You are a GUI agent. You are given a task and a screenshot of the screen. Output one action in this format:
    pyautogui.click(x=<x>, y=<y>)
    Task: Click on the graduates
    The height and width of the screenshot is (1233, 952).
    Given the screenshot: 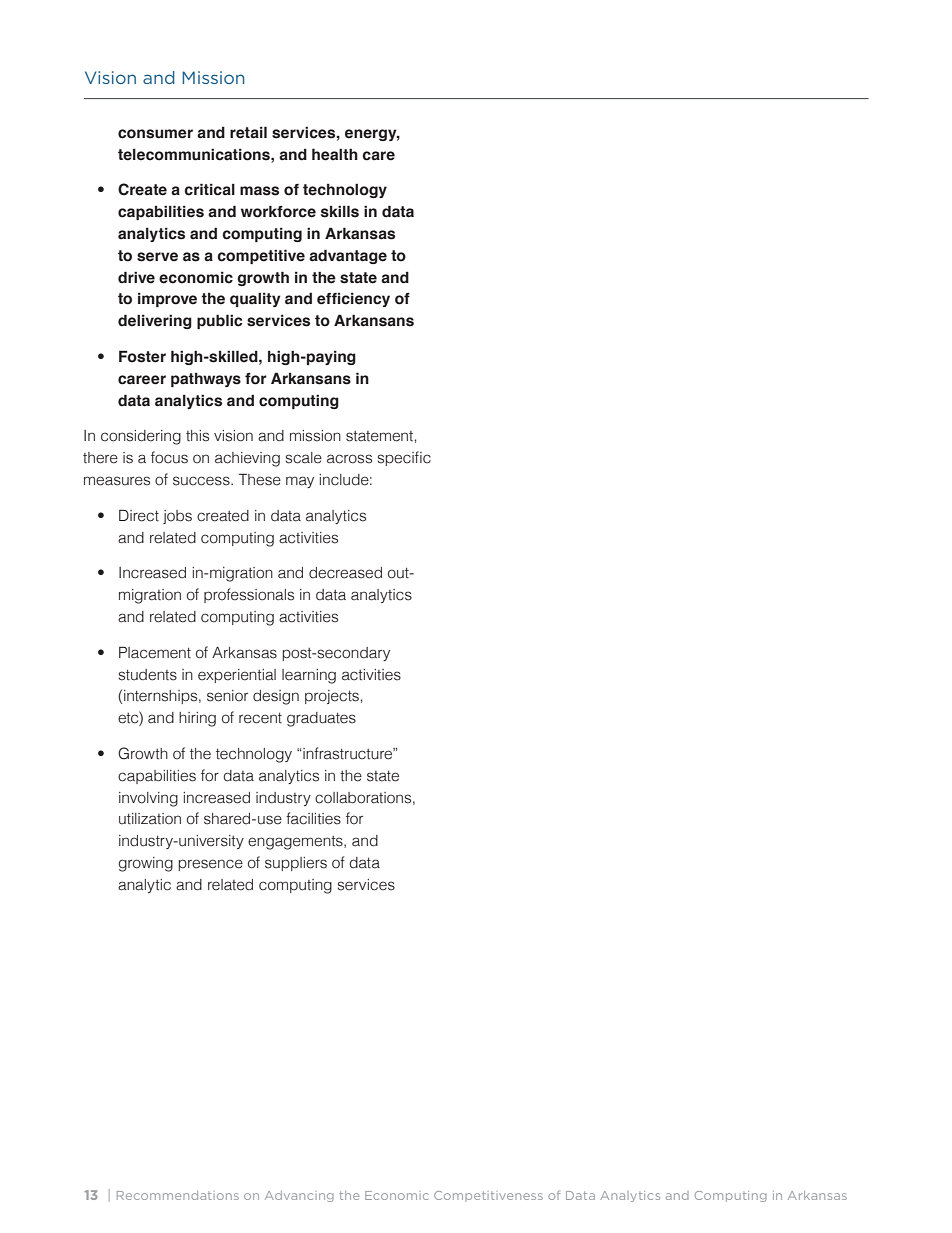 What is the action you would take?
    pyautogui.click(x=321, y=719)
